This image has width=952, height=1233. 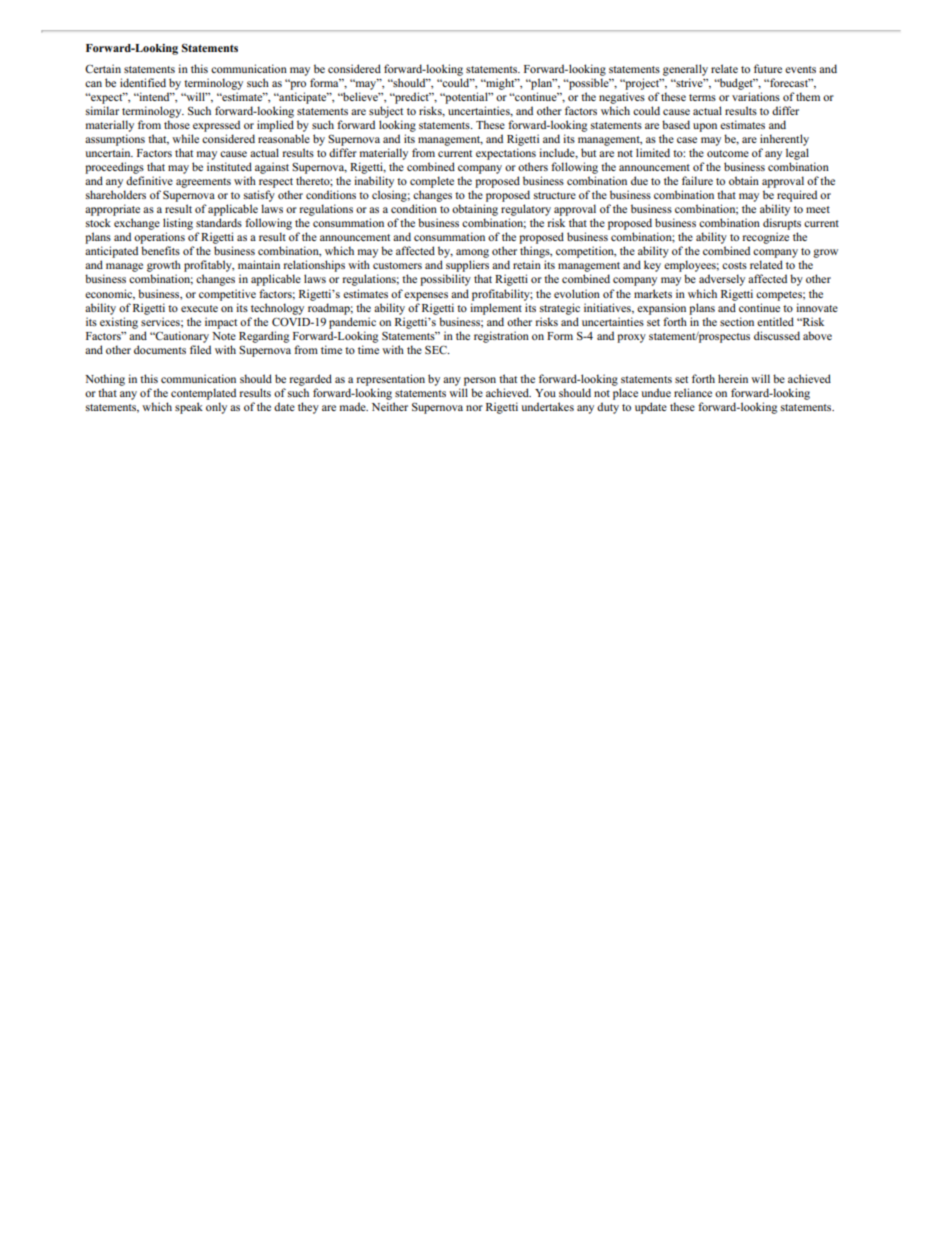 What do you see at coordinates (736, 84) in the image?
I see `budget` at bounding box center [736, 84].
